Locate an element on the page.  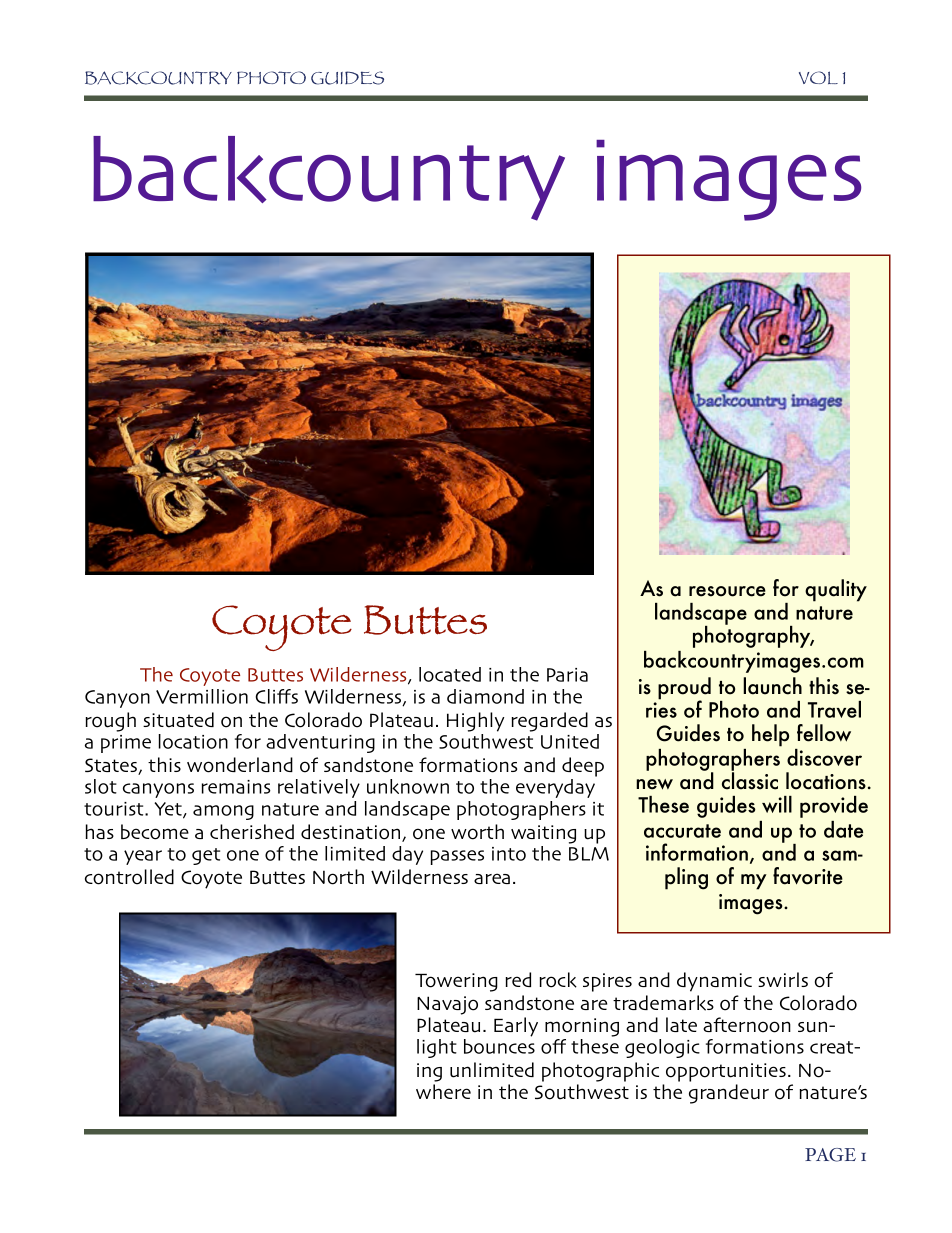
favorite is located at coordinates (808, 876).
